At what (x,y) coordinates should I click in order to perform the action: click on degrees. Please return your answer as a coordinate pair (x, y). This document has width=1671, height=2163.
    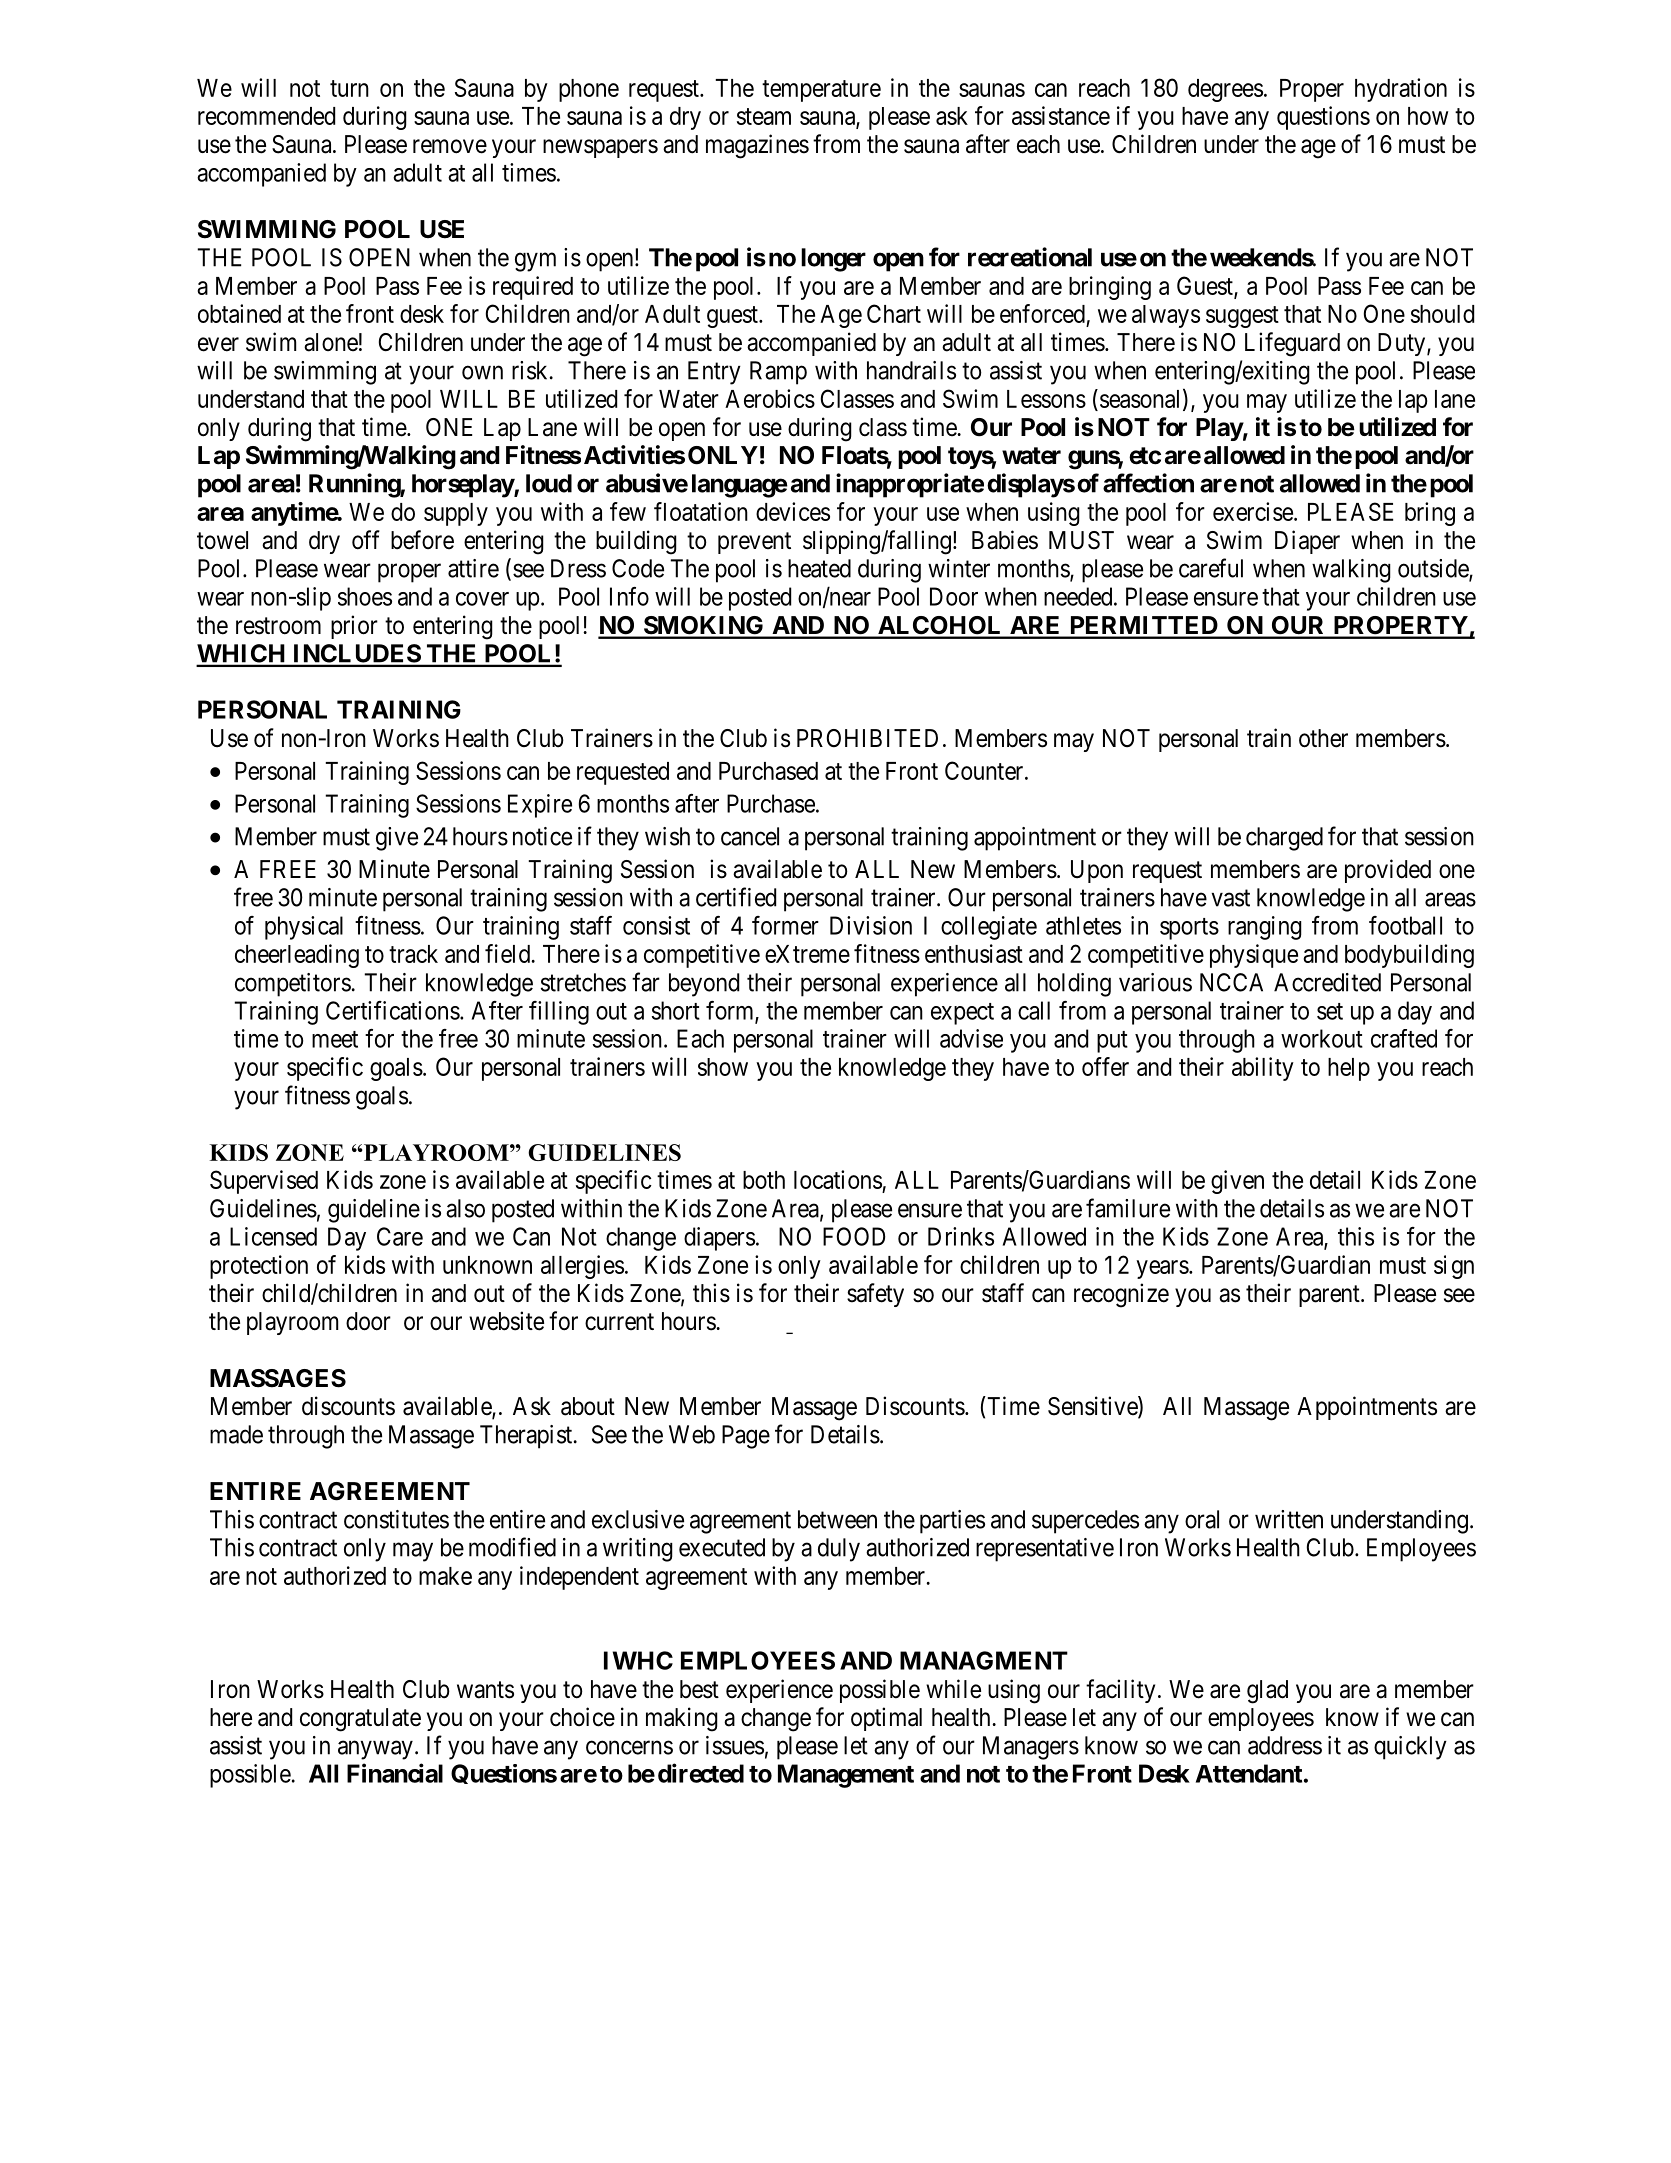
    Looking at the image, I should click on (1225, 90).
